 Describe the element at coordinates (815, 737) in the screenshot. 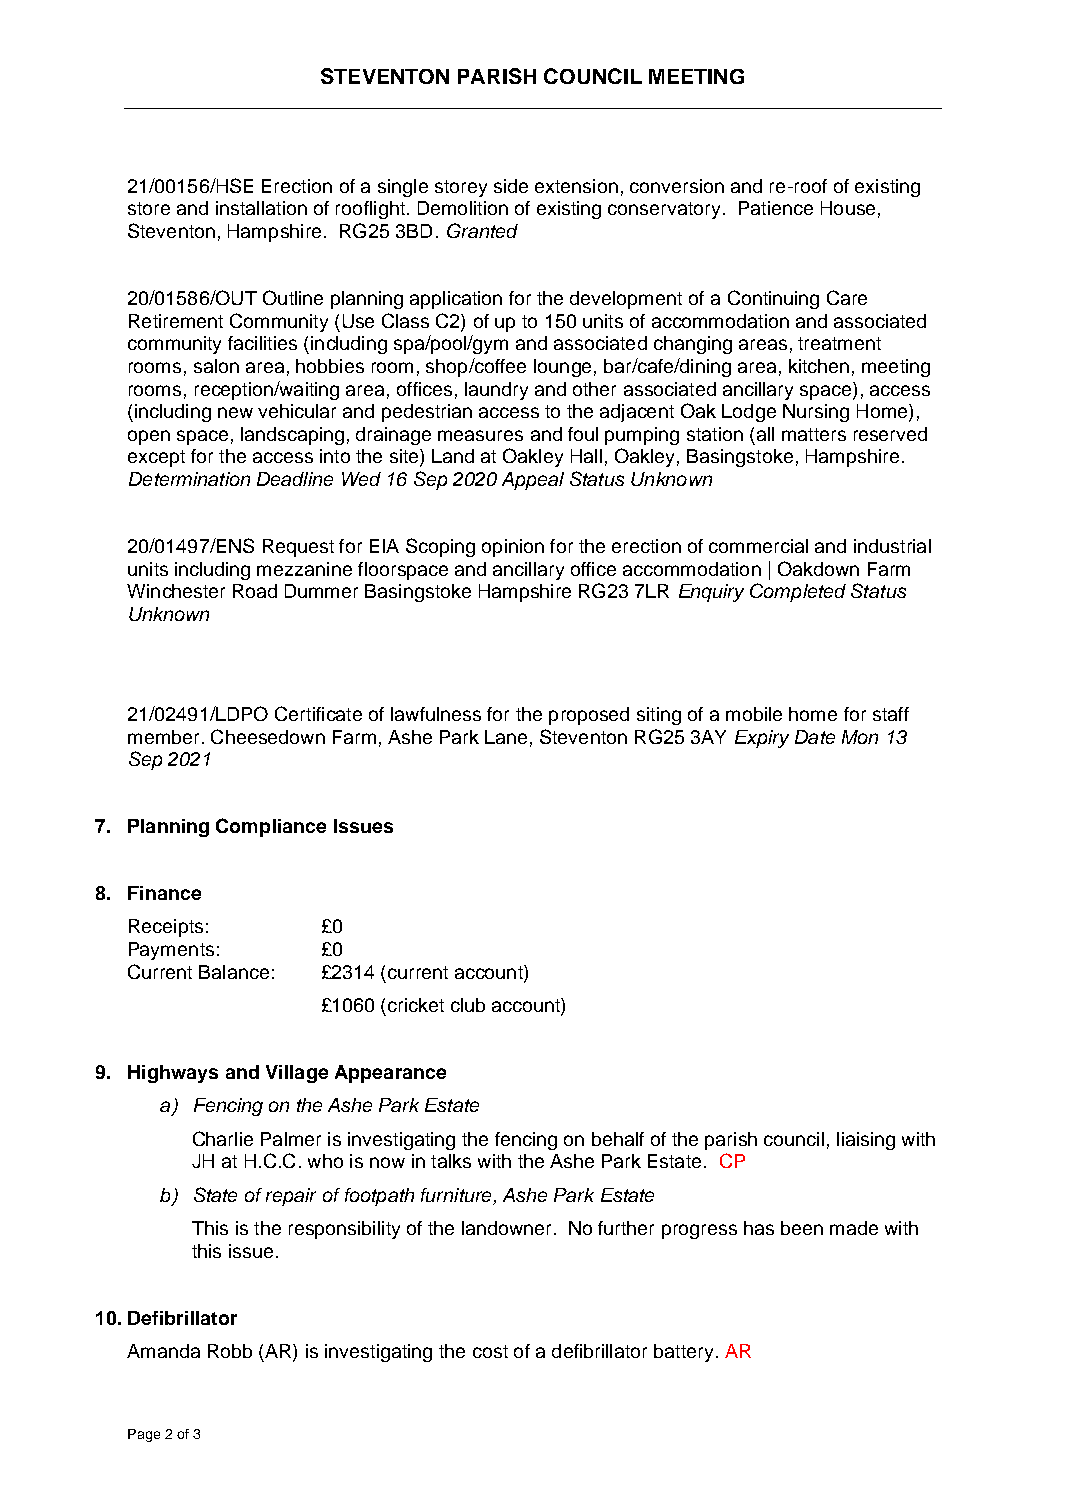

I see `Date` at that location.
